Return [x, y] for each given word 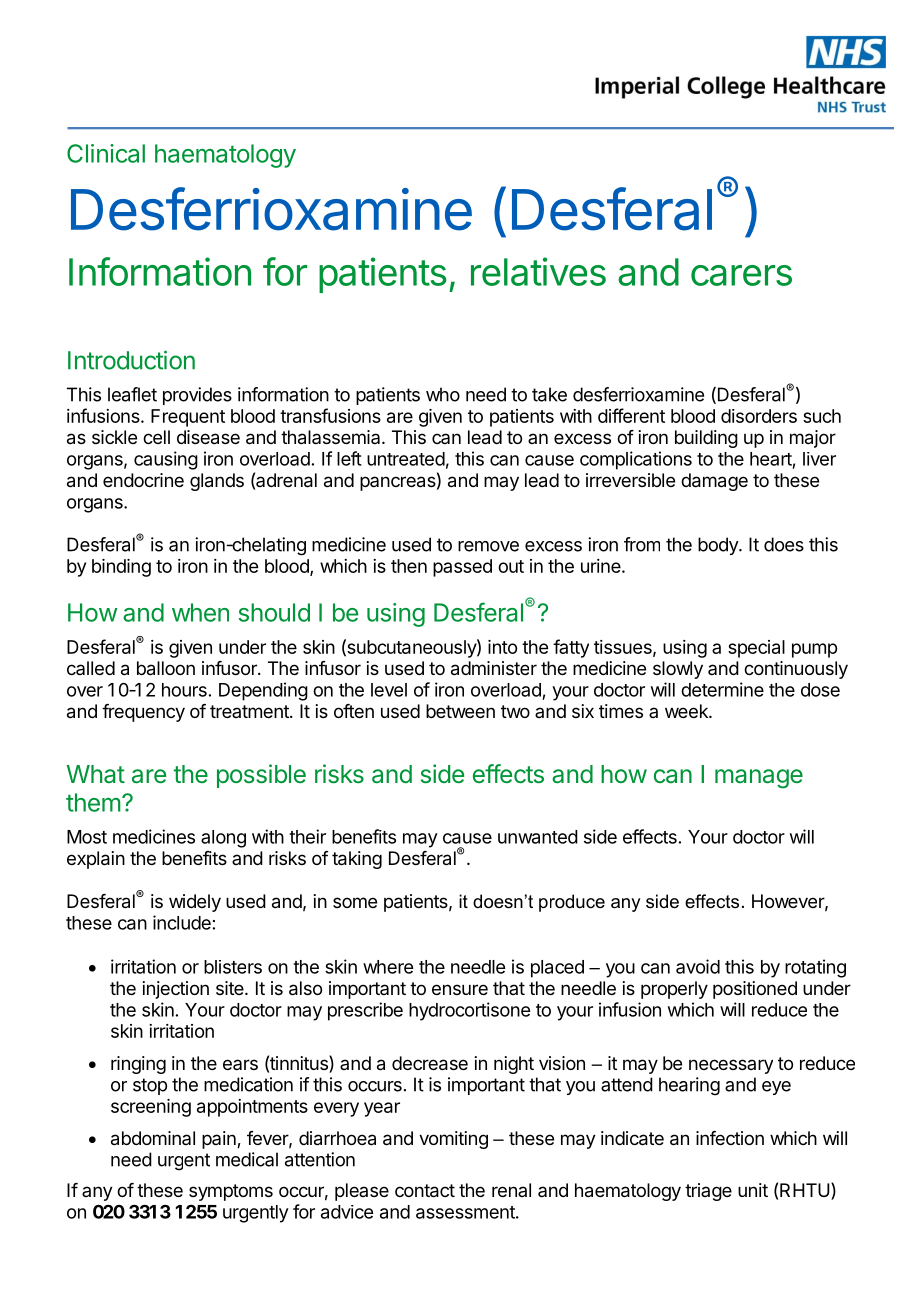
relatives [538, 271]
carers [741, 275]
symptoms [231, 1192]
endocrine [143, 480]
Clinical [106, 153]
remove [488, 546]
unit [753, 1190]
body [719, 546]
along [223, 839]
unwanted [538, 837]
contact [425, 1191]
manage [759, 779]
